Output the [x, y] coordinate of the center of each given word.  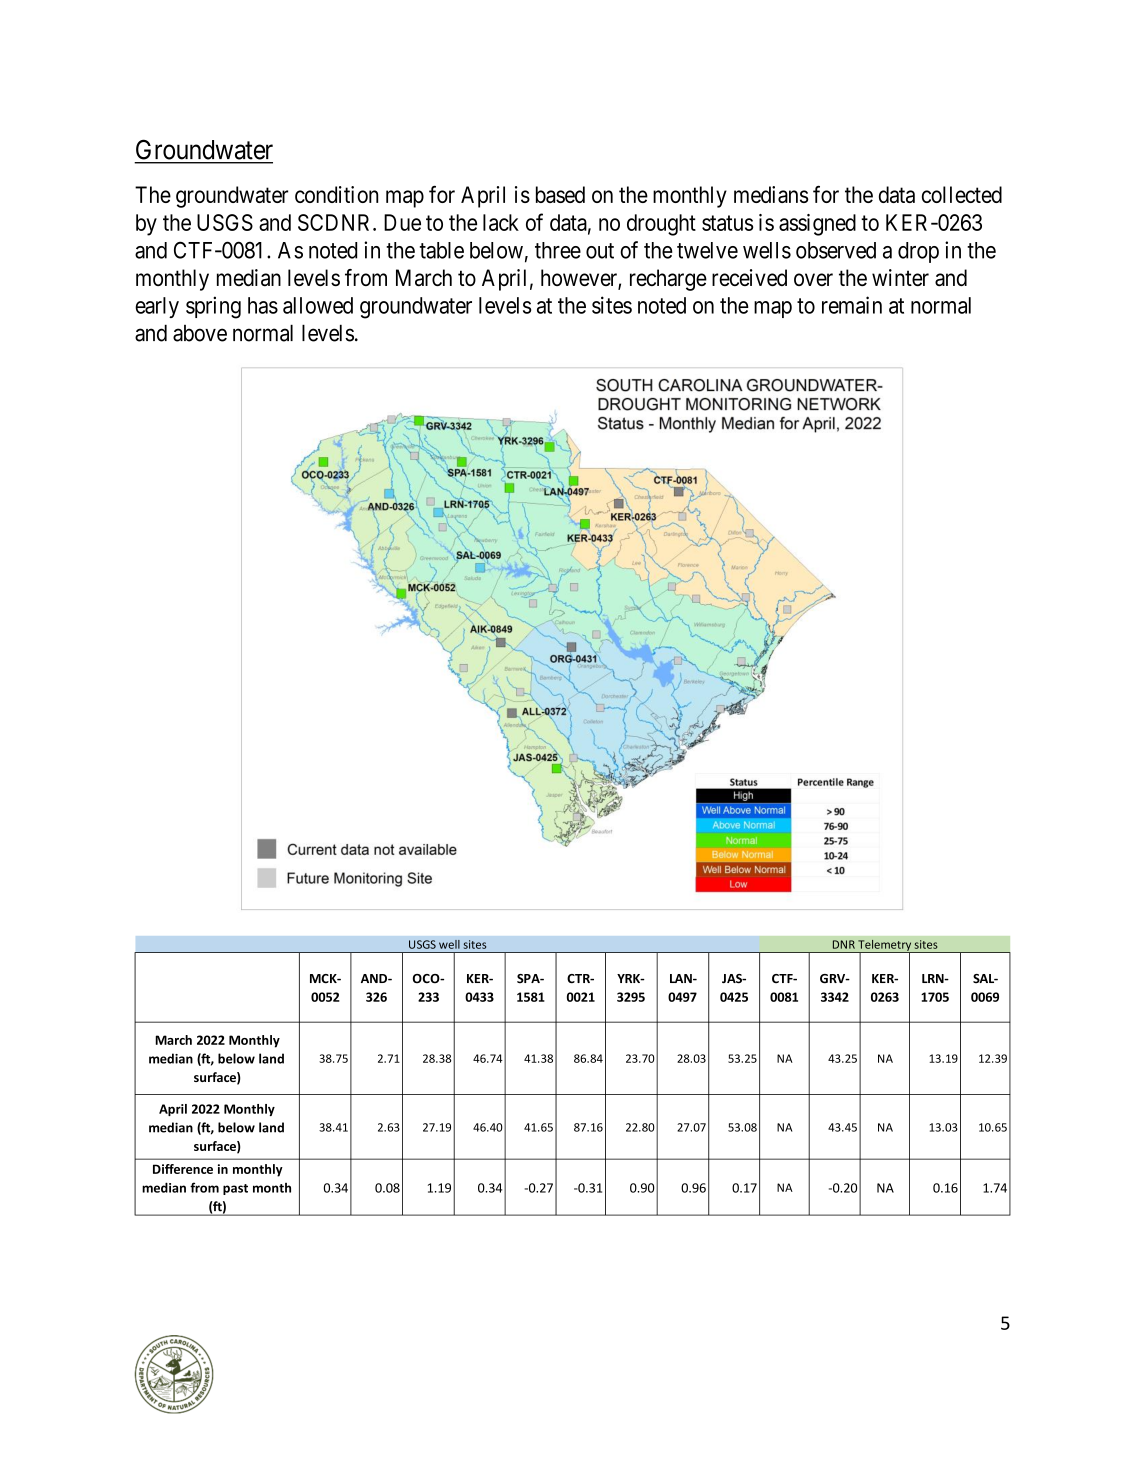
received [749, 277]
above [200, 333]
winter [900, 277]
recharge [668, 280]
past [235, 1189]
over [813, 279]
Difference [183, 1169]
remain [852, 305]
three [558, 250]
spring [213, 307]
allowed [318, 305]
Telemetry [884, 946]
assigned [817, 225]
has [263, 305]
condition [336, 194]
